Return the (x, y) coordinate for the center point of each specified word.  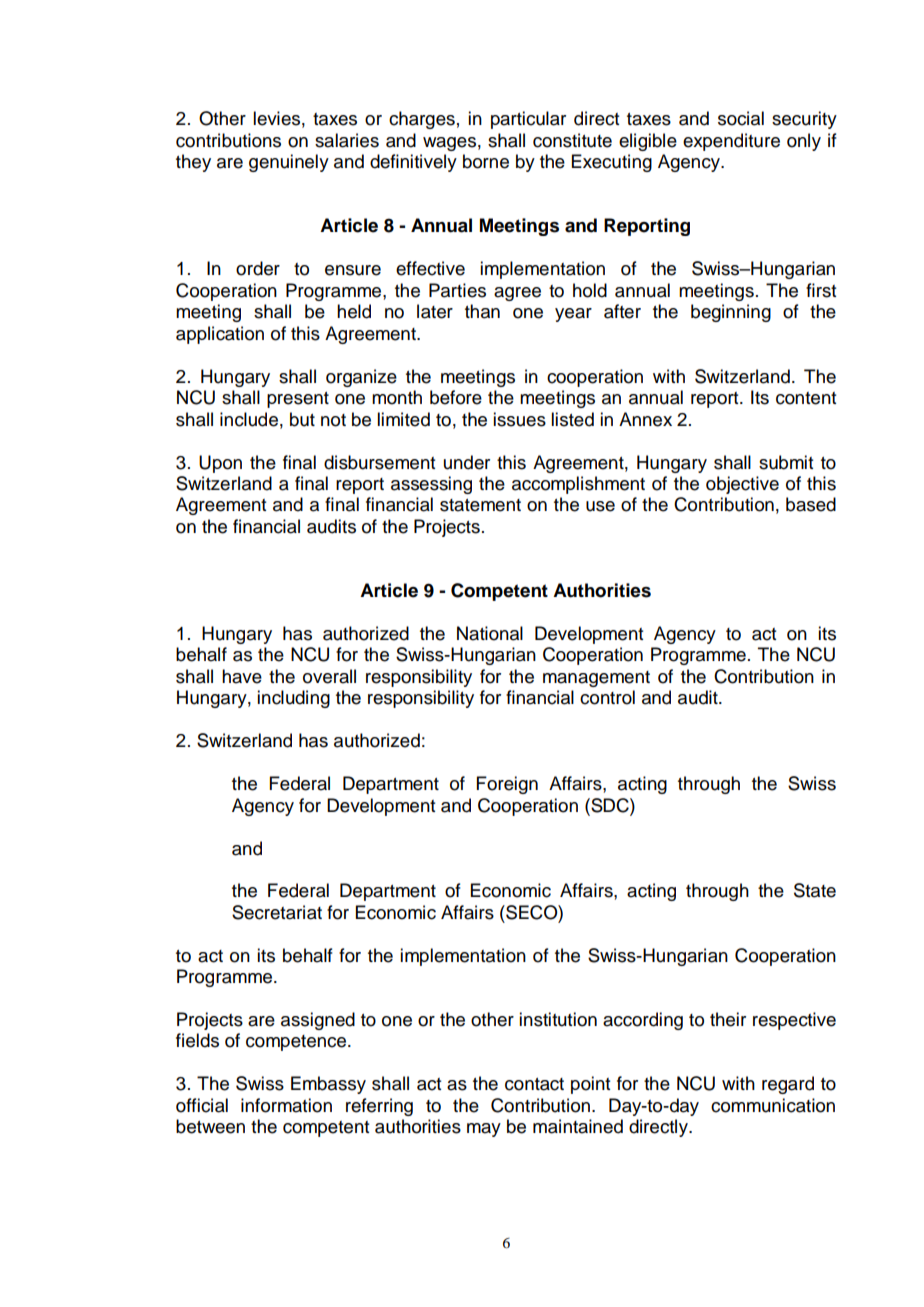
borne (486, 161)
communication (773, 1105)
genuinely (289, 163)
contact (534, 1084)
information (286, 1105)
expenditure (731, 142)
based (811, 504)
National (490, 633)
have (242, 676)
